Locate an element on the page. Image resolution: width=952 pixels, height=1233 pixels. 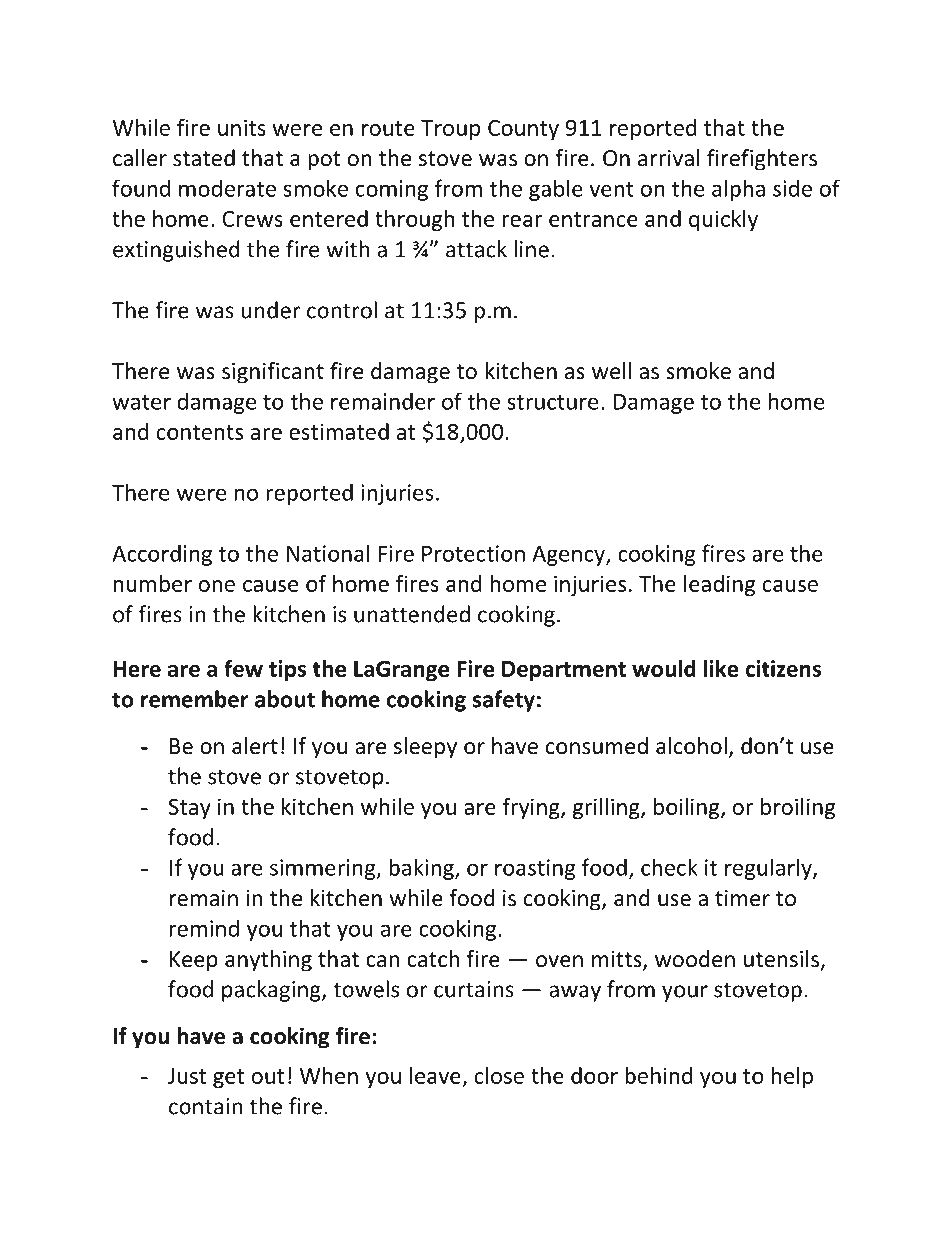
alpha is located at coordinates (738, 190).
